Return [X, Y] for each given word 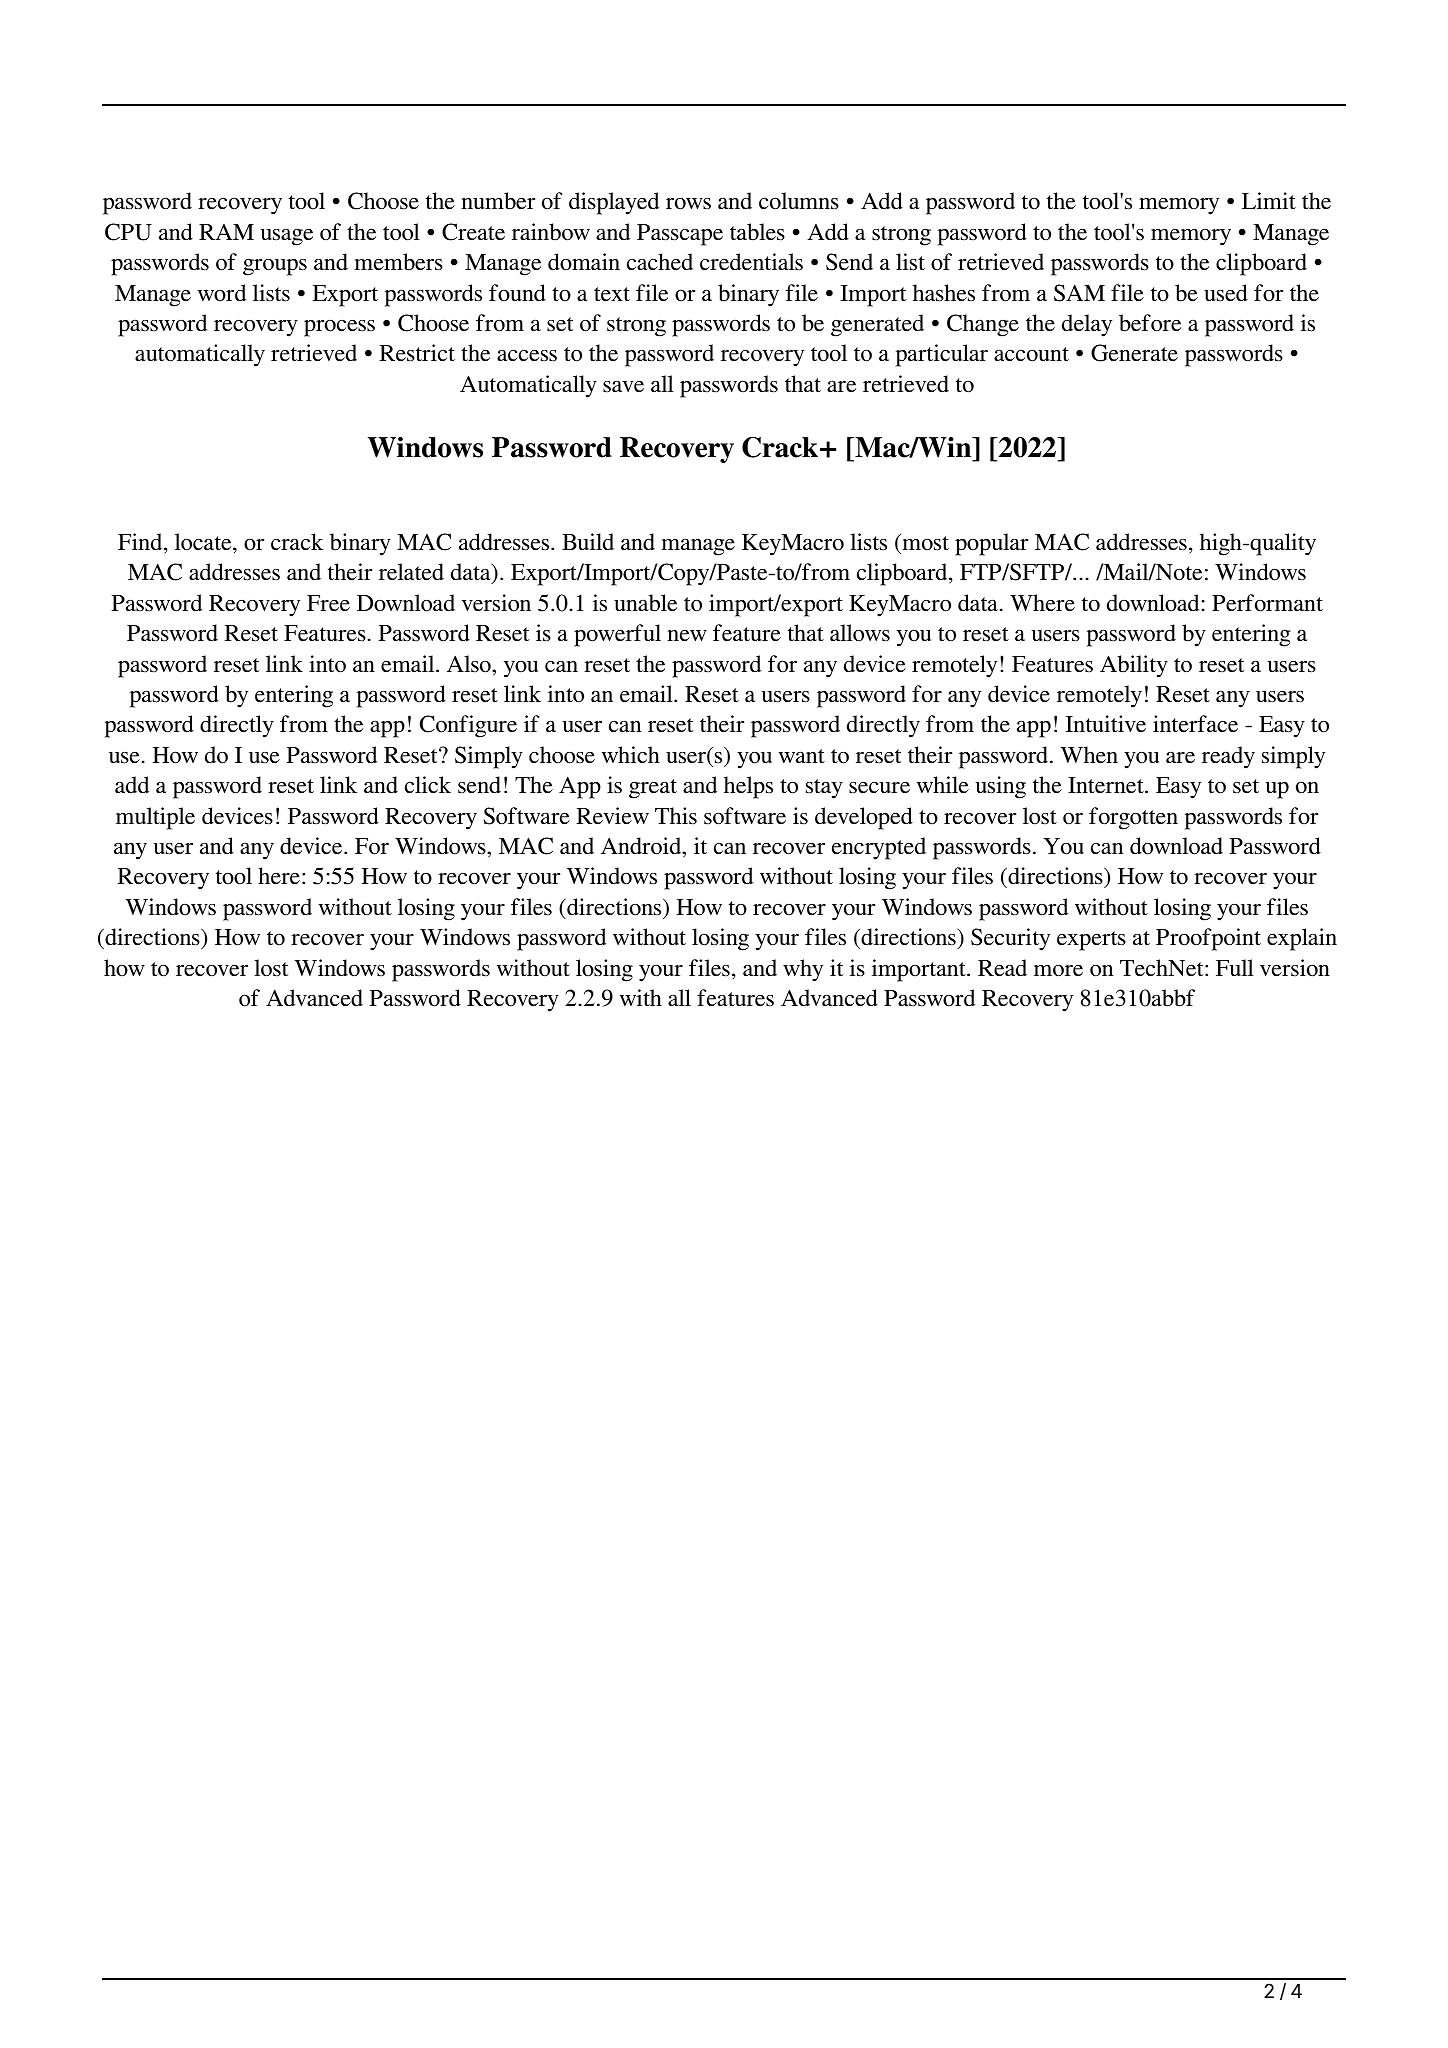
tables [757, 232]
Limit [1269, 200]
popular [991, 544]
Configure [468, 726]
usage [287, 237]
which [631, 755]
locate [204, 542]
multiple [155, 818]
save [623, 387]
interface [1195, 724]
